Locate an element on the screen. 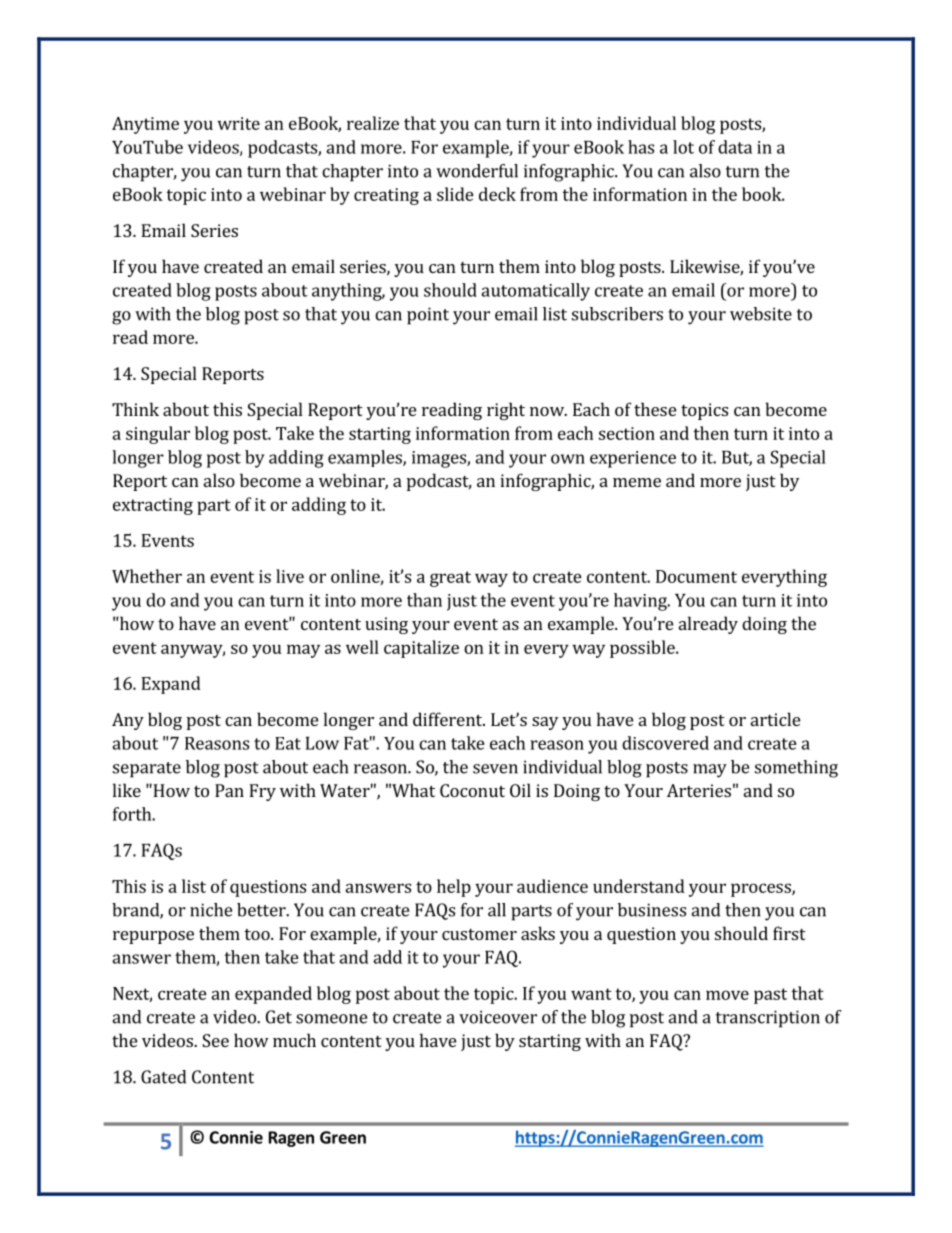 This screenshot has width=952, height=1233. great is located at coordinates (450, 579).
